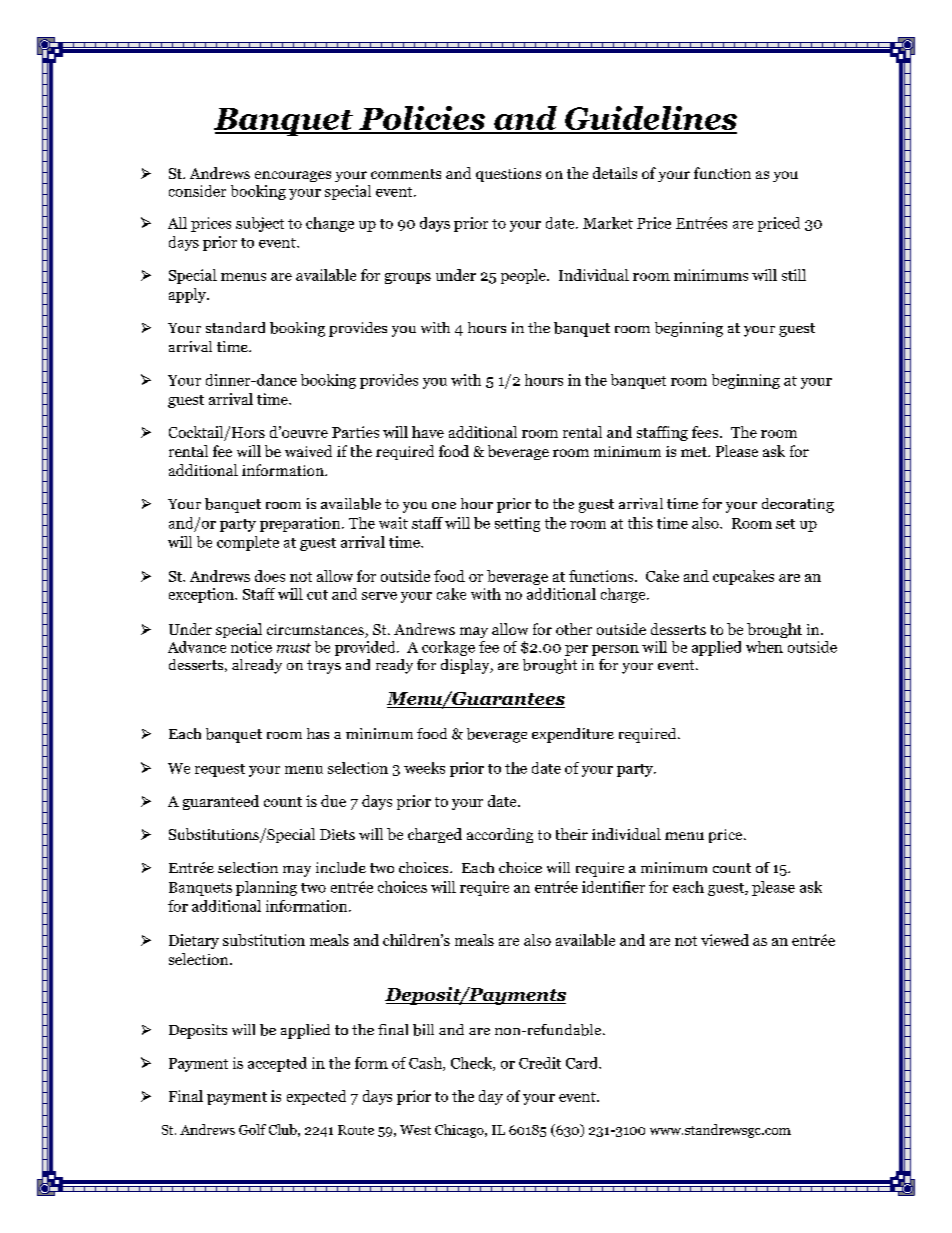 This screenshot has width=952, height=1233. I want to click on when, so click(764, 647).
